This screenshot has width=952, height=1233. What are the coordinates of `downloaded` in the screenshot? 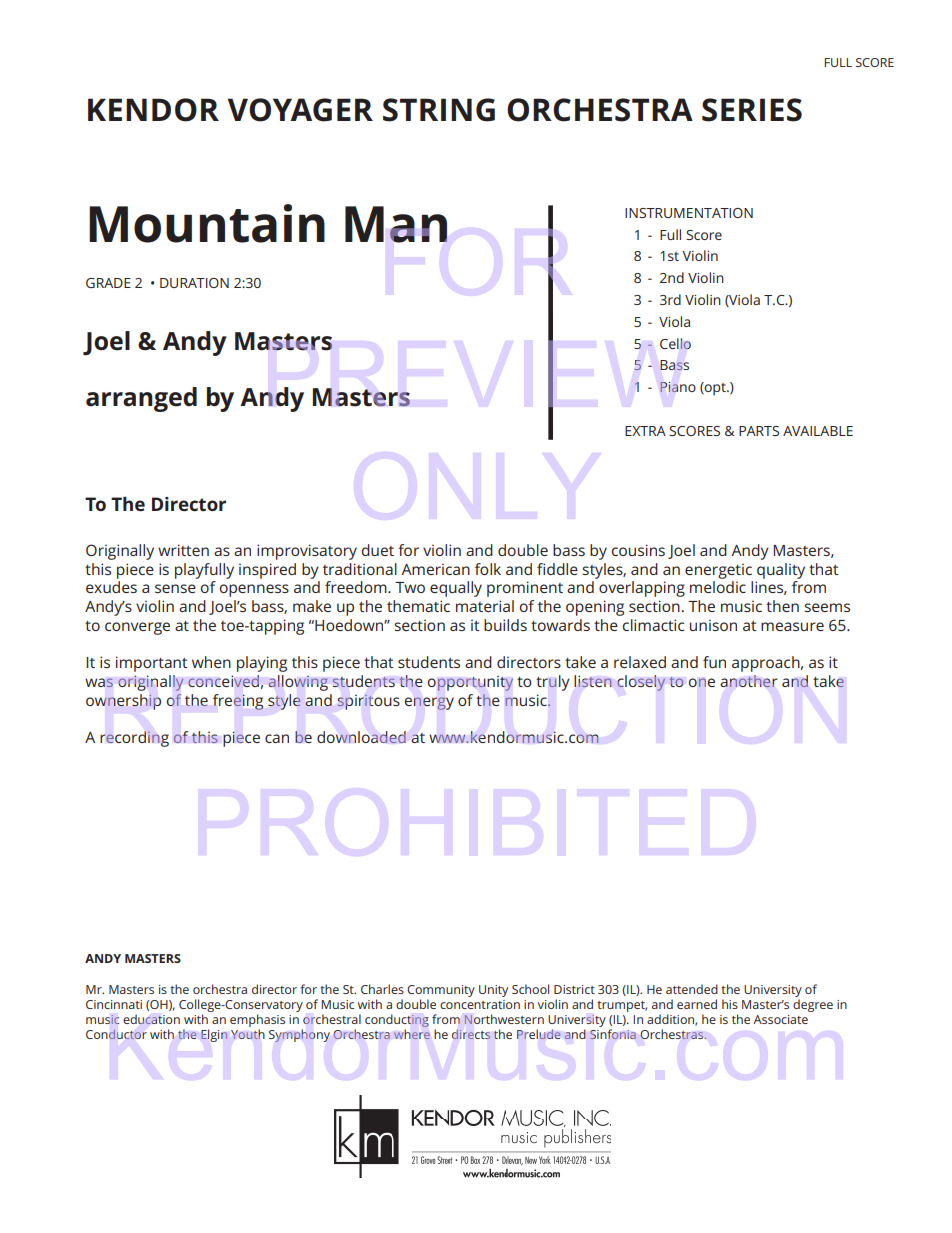 It's located at (361, 737).
